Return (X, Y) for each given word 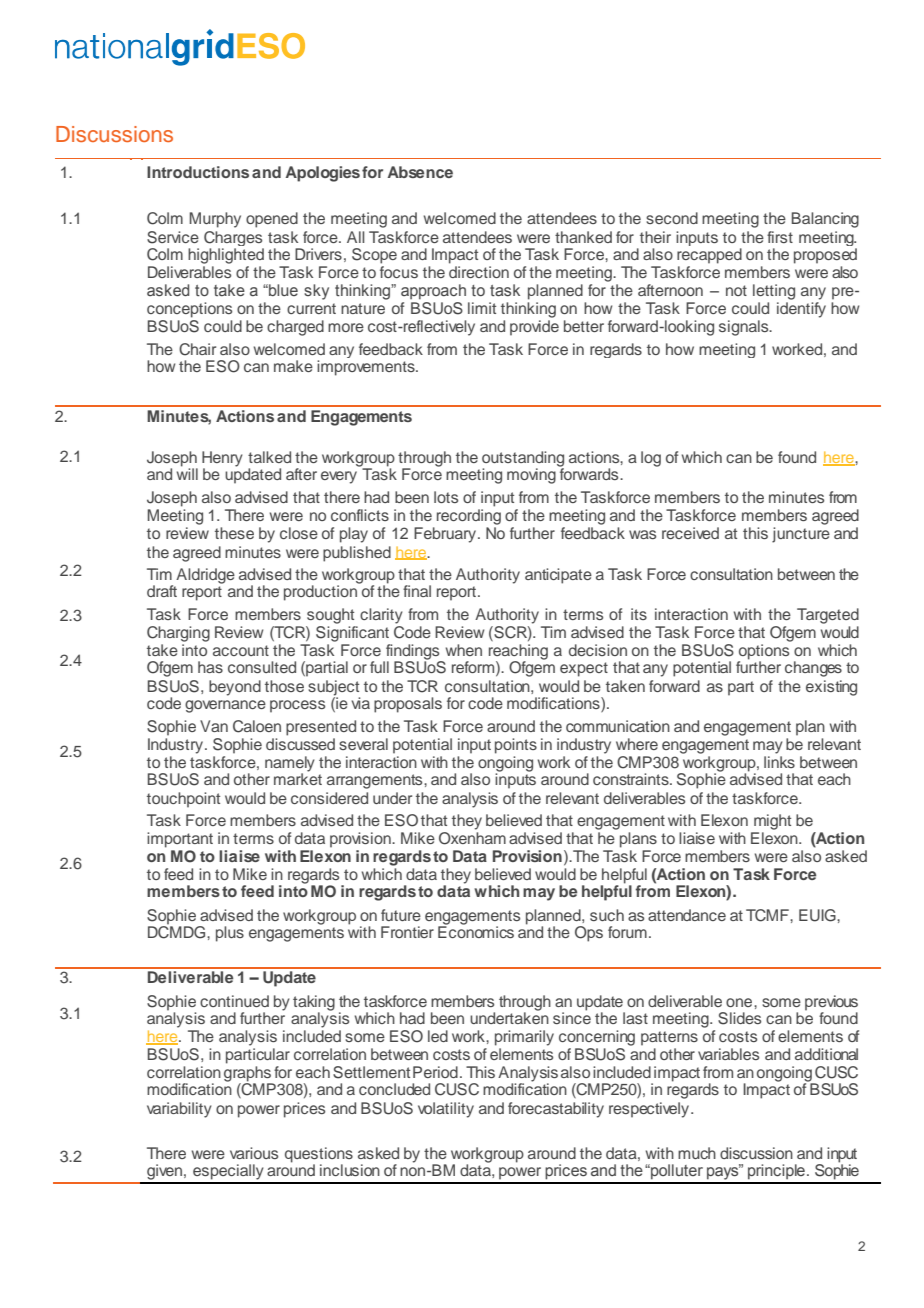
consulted (262, 667)
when (464, 650)
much (697, 1153)
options (763, 653)
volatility (446, 1110)
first (780, 237)
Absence (420, 172)
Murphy (215, 220)
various (254, 1153)
